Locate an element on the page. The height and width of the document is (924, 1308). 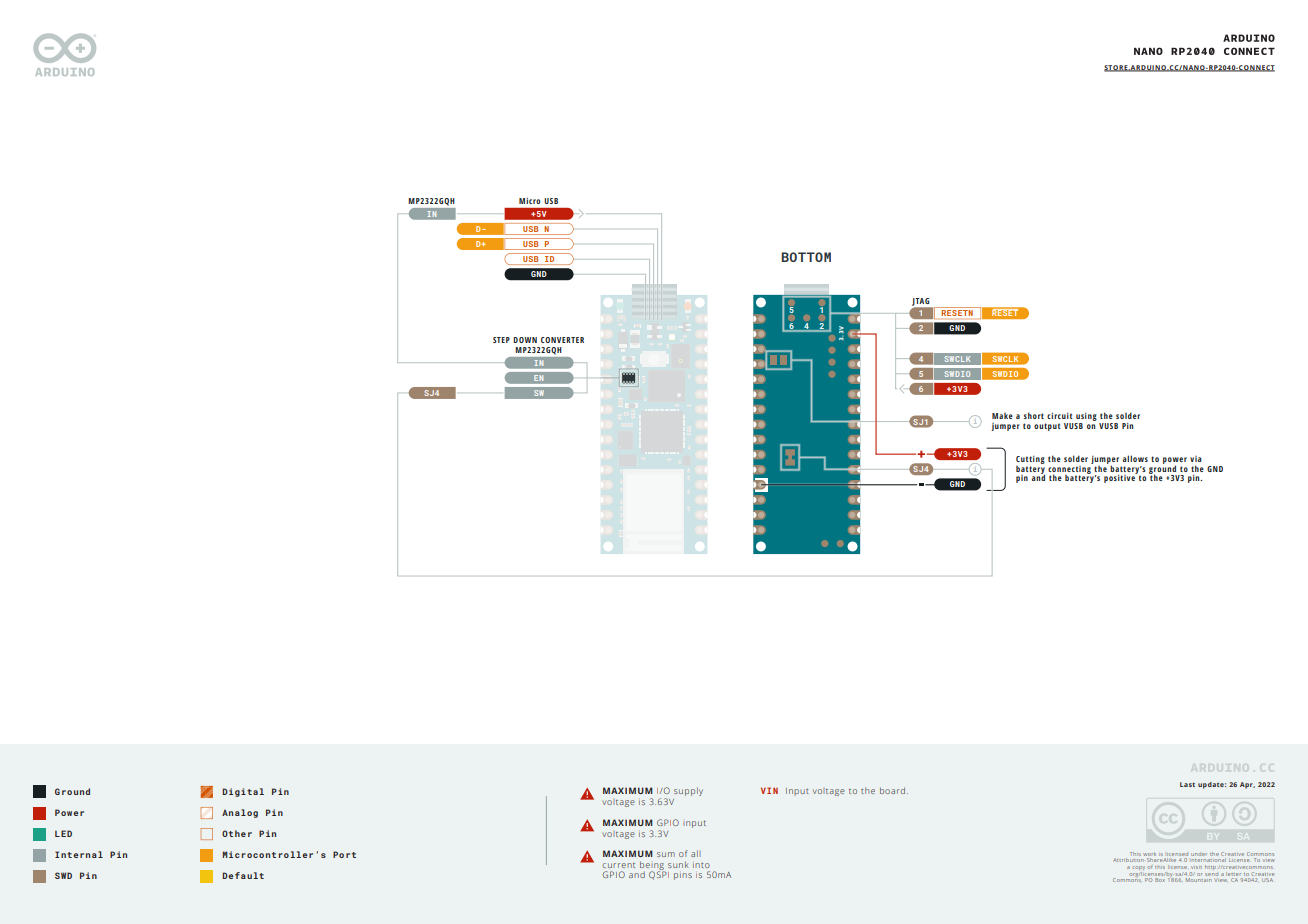
Digital is located at coordinates (243, 792).
